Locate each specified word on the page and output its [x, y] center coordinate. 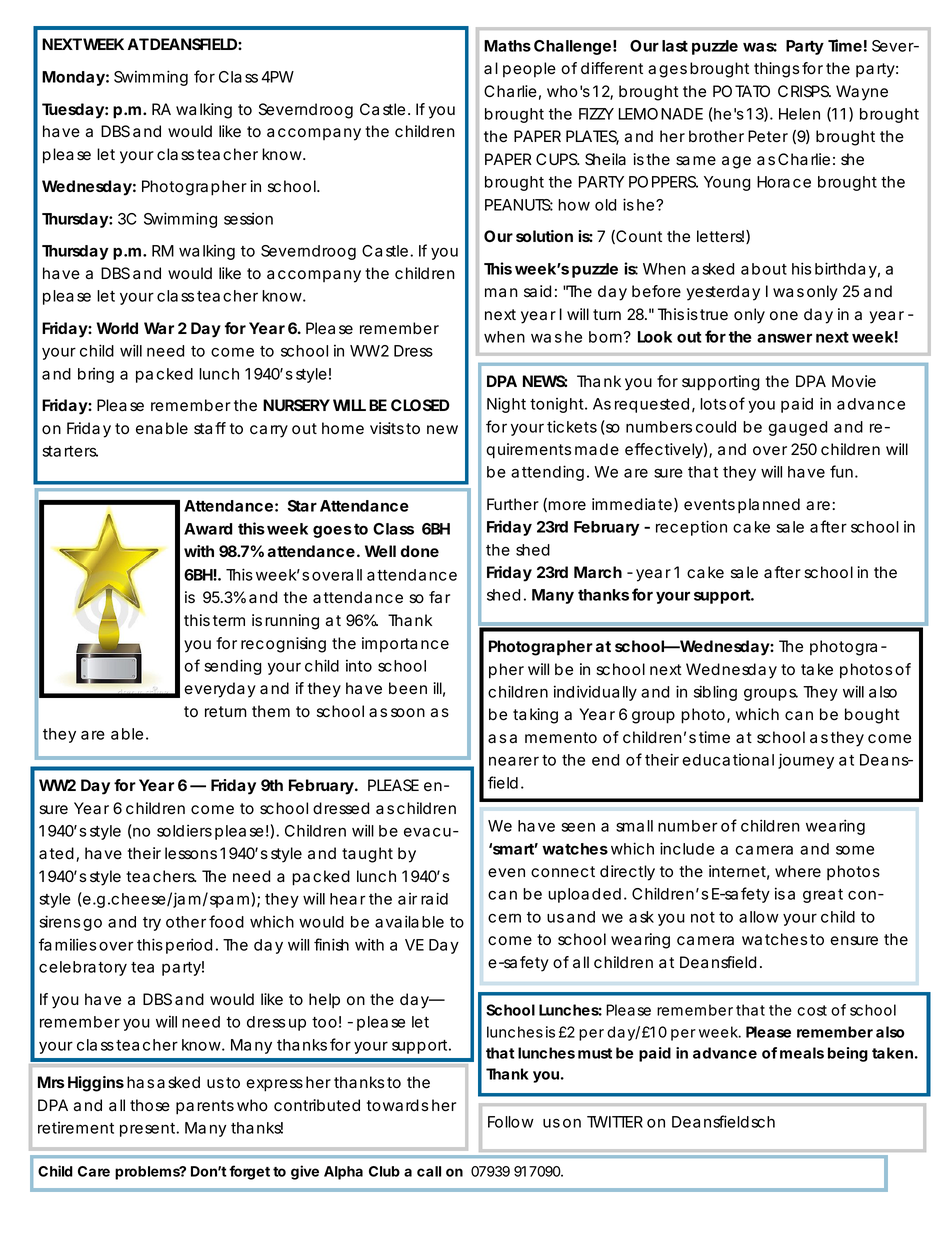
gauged [797, 428]
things [777, 70]
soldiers [184, 830]
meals [802, 1053]
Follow [511, 1122]
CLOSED [420, 405]
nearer [514, 761]
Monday [73, 78]
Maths [507, 46]
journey [806, 761]
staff [210, 428]
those [150, 1105]
